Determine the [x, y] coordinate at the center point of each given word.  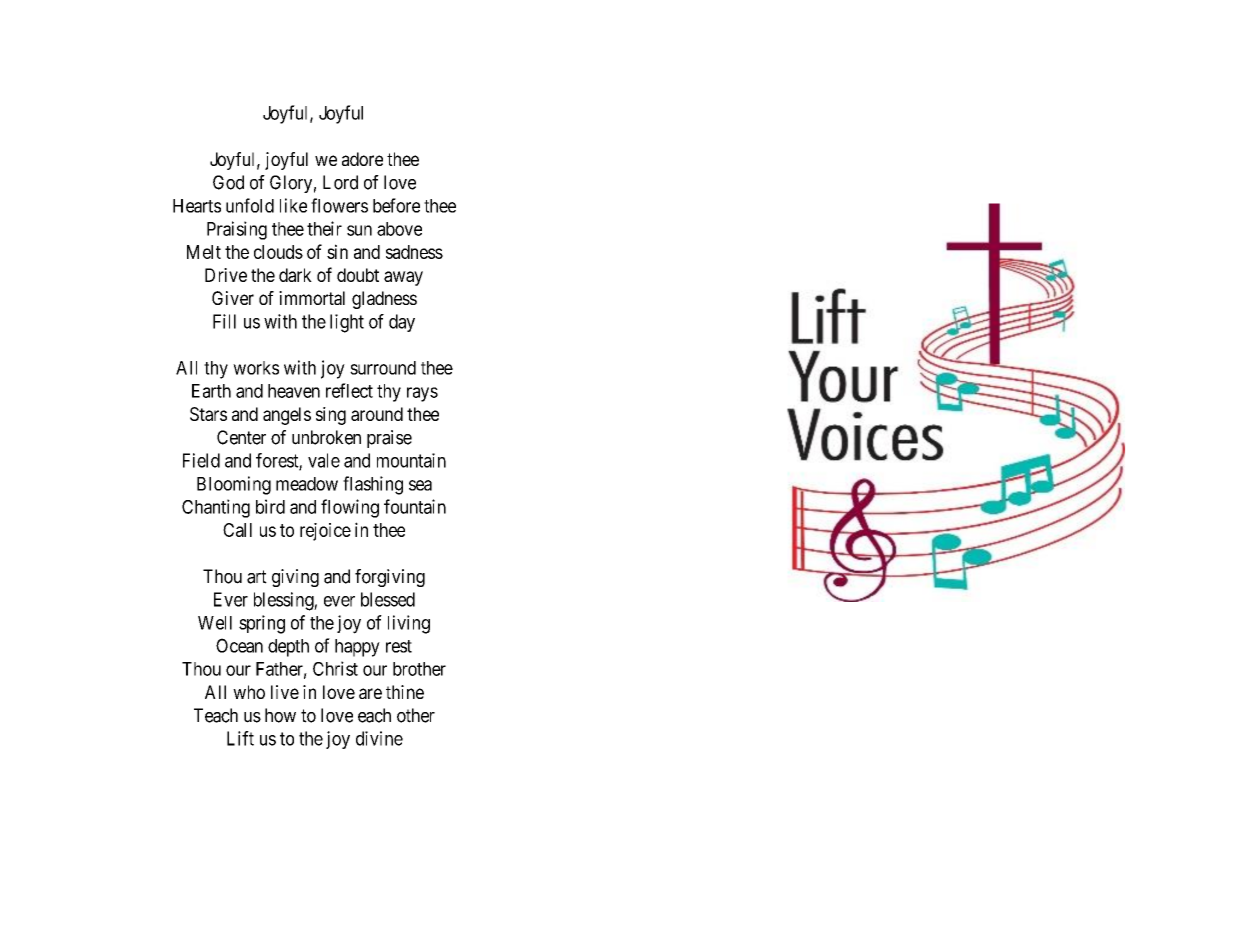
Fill [224, 321]
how [280, 715]
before [396, 205]
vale [324, 460]
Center [241, 437]
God [228, 182]
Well [215, 623]
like [293, 205]
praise [389, 439]
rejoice [325, 532]
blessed [388, 599]
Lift [240, 738]
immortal [312, 298]
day [402, 323]
